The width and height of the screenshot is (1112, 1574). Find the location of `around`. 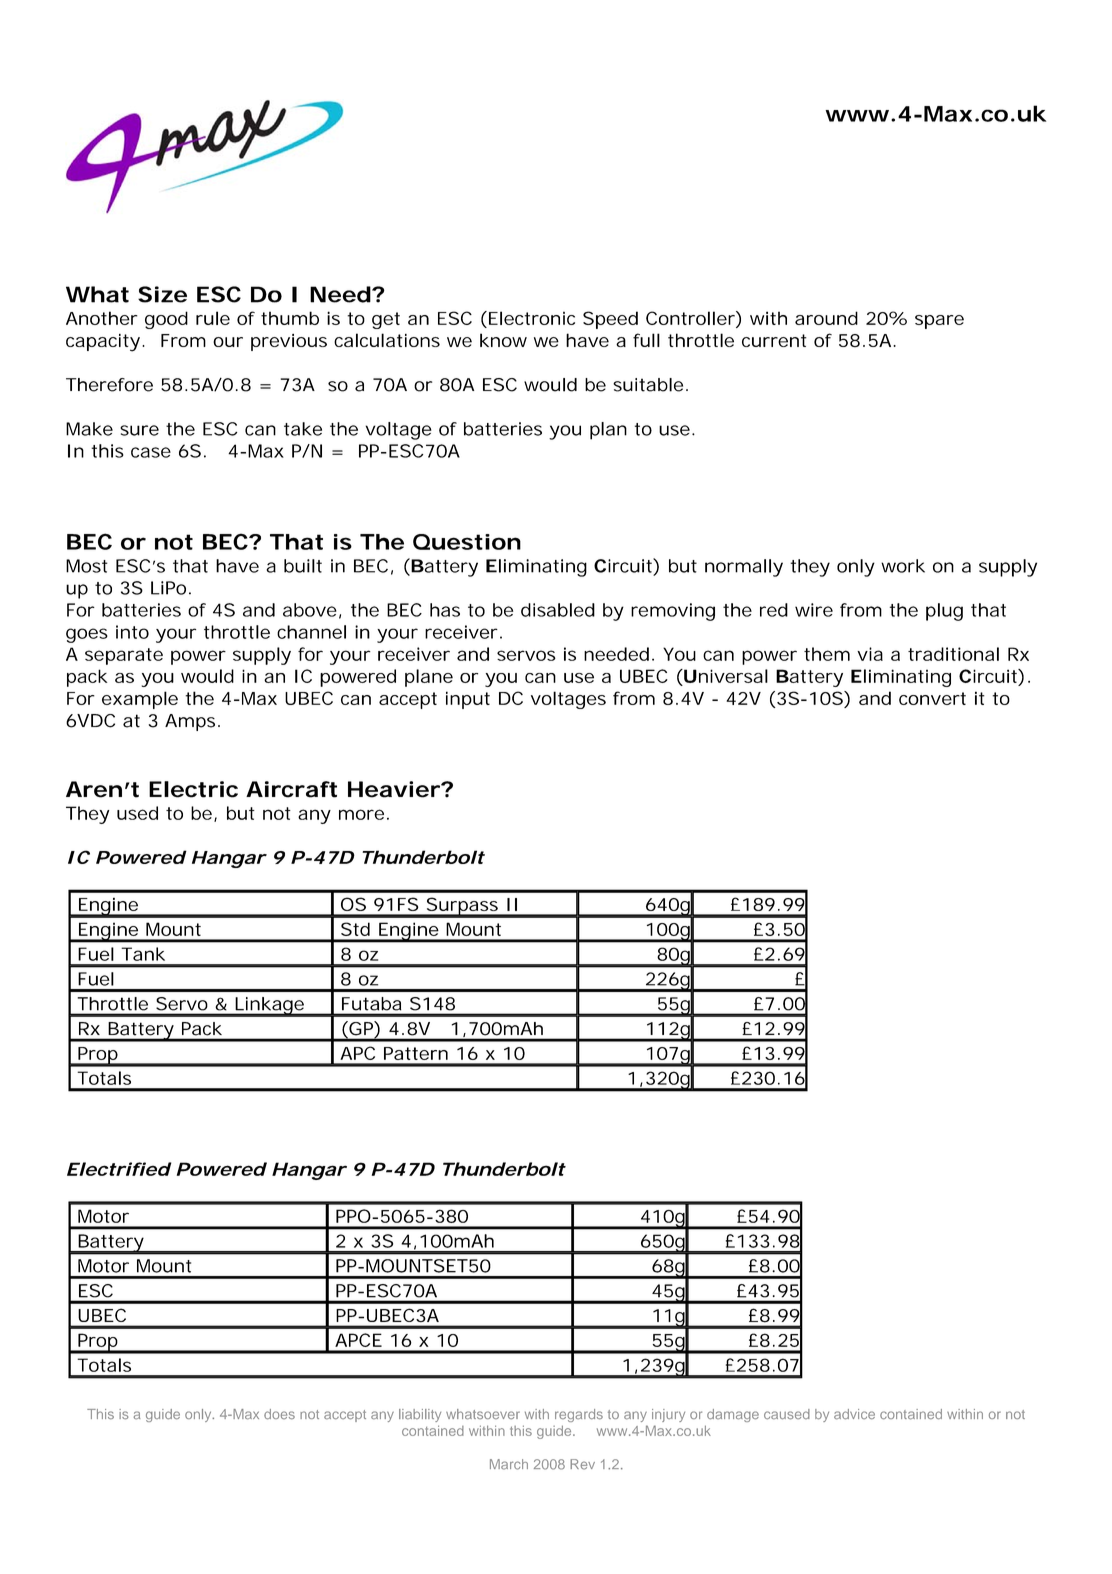

around is located at coordinates (826, 318).
